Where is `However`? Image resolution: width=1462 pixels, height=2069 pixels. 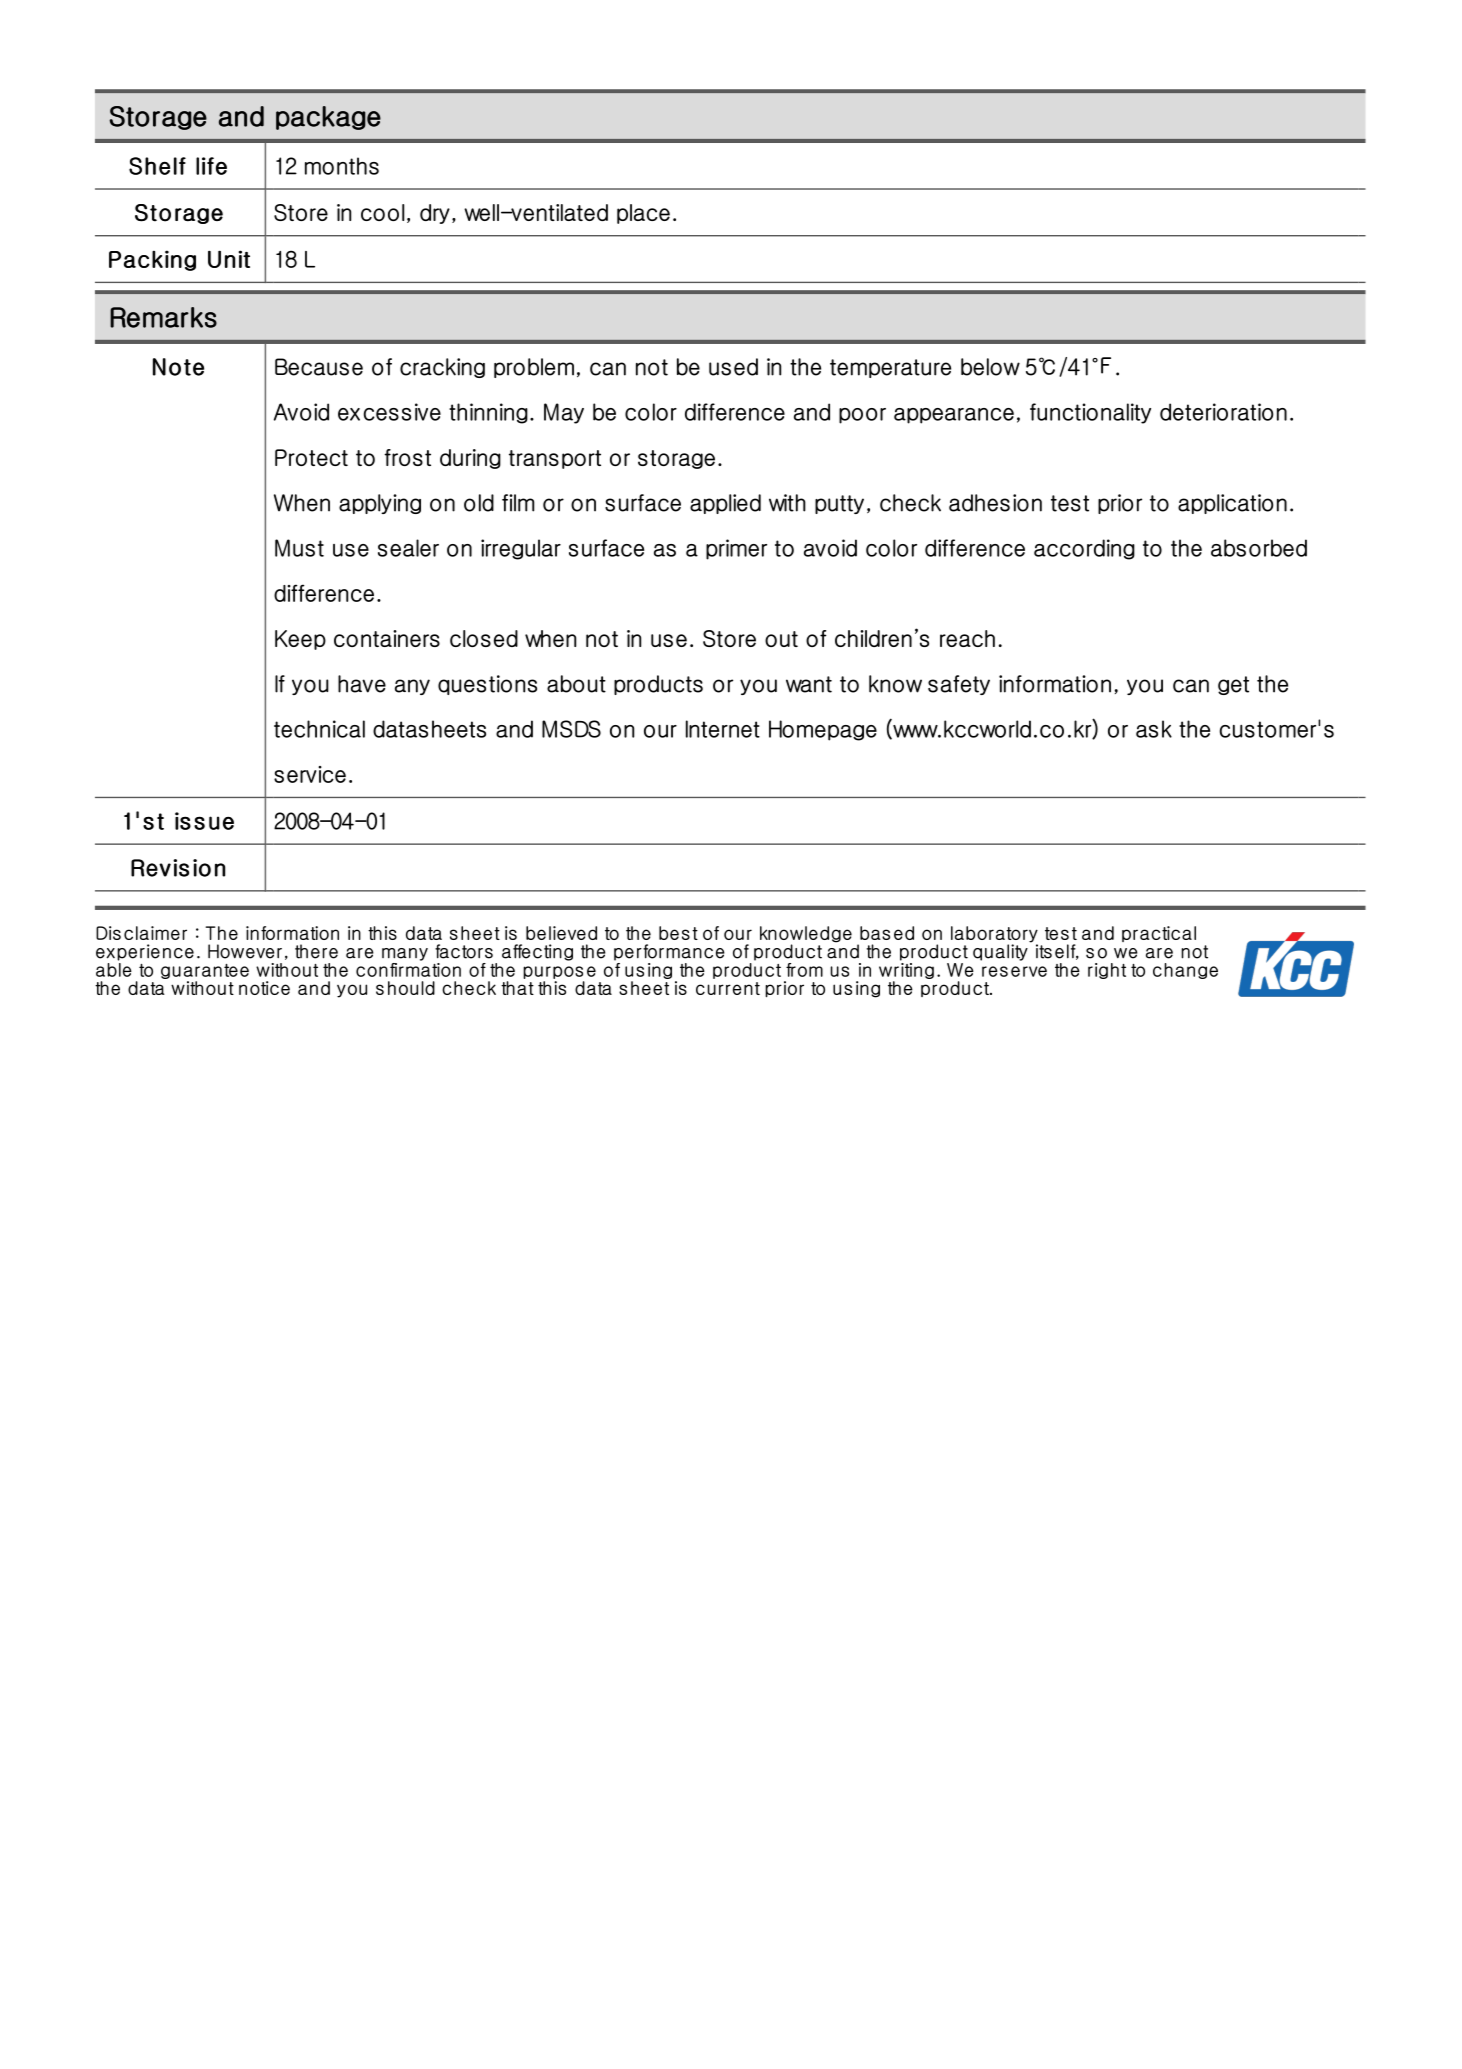
However is located at coordinates (245, 951).
